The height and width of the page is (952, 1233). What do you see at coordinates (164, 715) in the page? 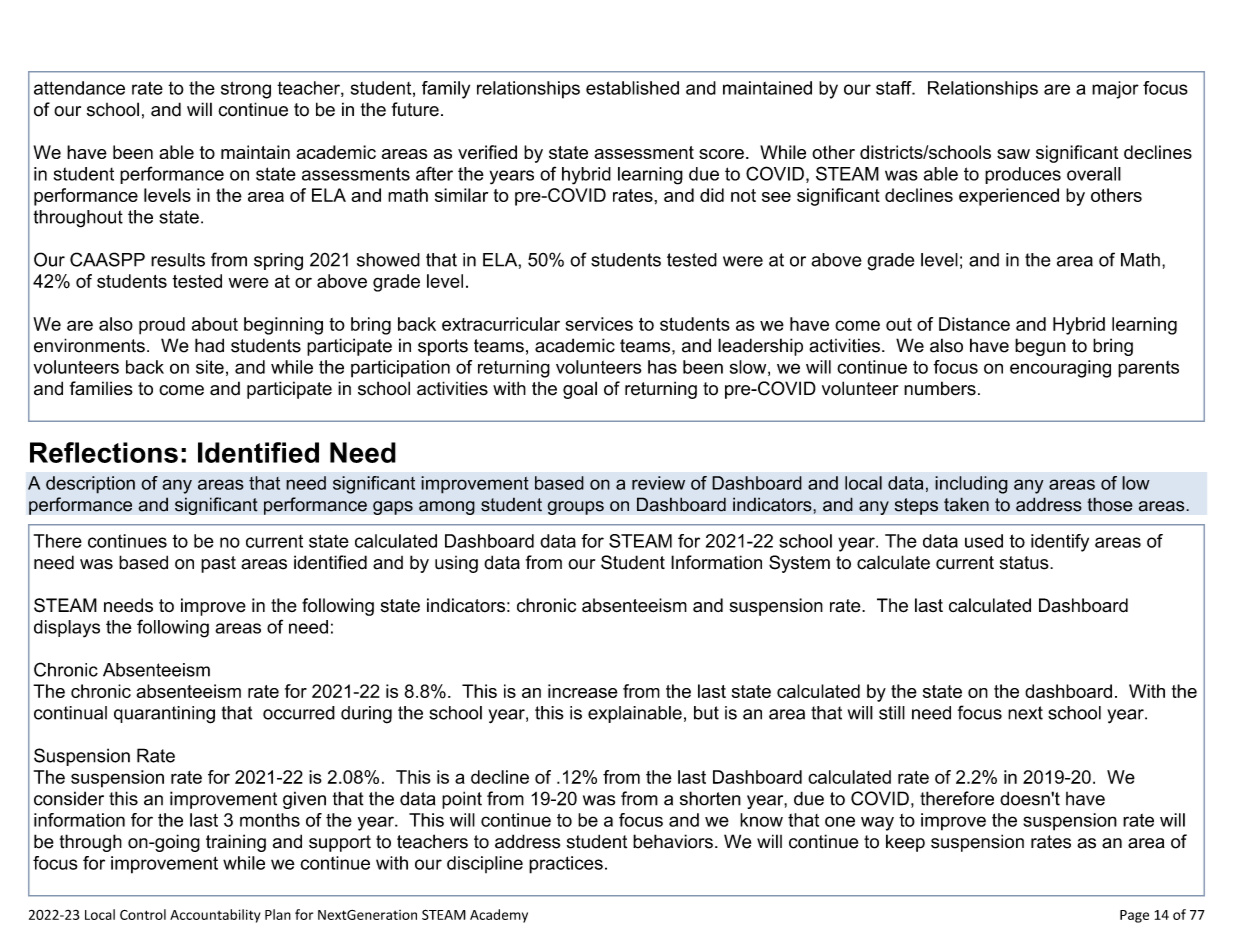
I see `quarantining` at bounding box center [164, 715].
